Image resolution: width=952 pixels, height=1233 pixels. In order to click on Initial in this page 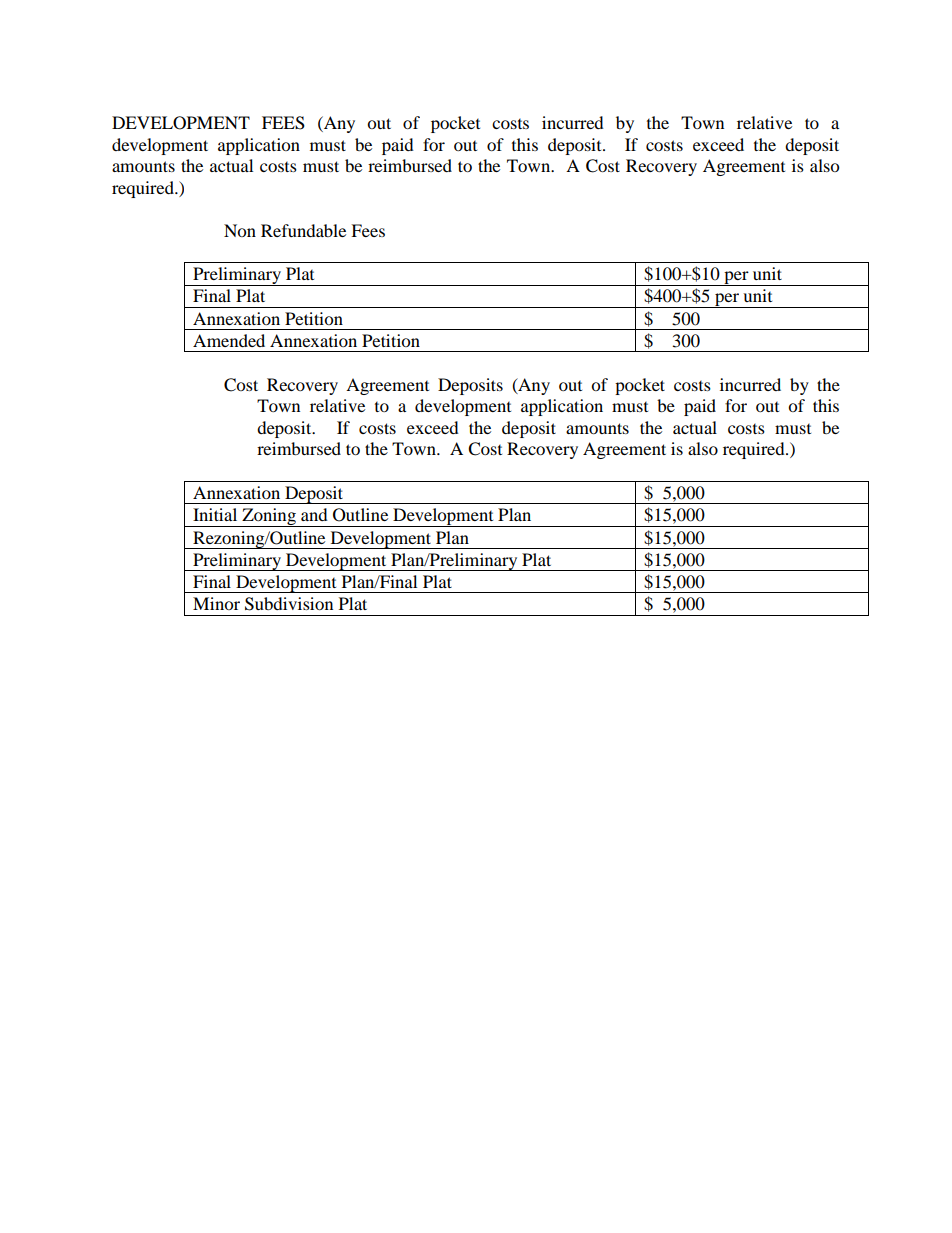, I will do `click(215, 514)`.
